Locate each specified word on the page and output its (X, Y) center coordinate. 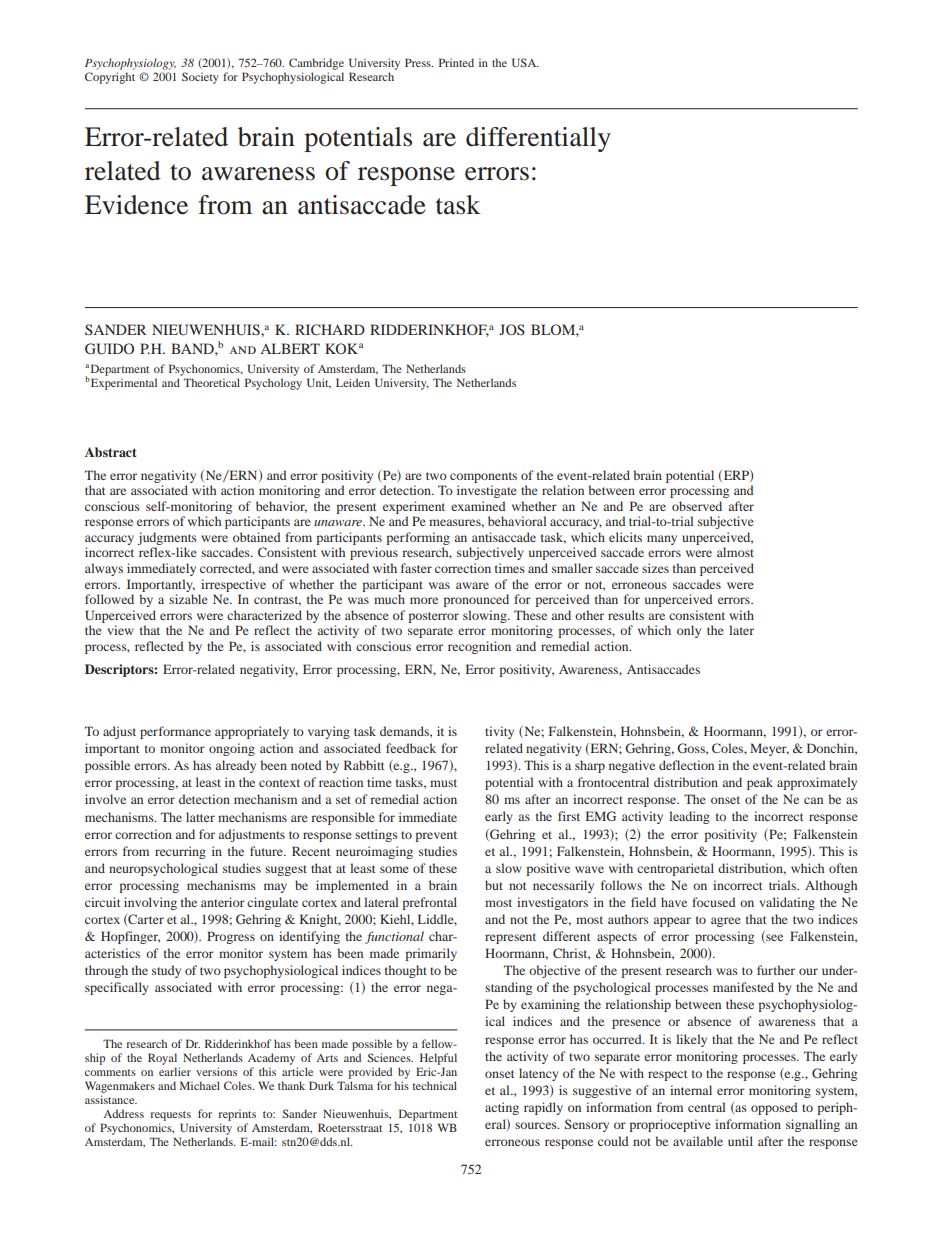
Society (200, 78)
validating (787, 903)
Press (419, 62)
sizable (188, 599)
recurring (180, 852)
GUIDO (109, 349)
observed (697, 506)
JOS (512, 329)
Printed (456, 62)
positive (548, 869)
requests (170, 1116)
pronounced (476, 600)
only (689, 631)
